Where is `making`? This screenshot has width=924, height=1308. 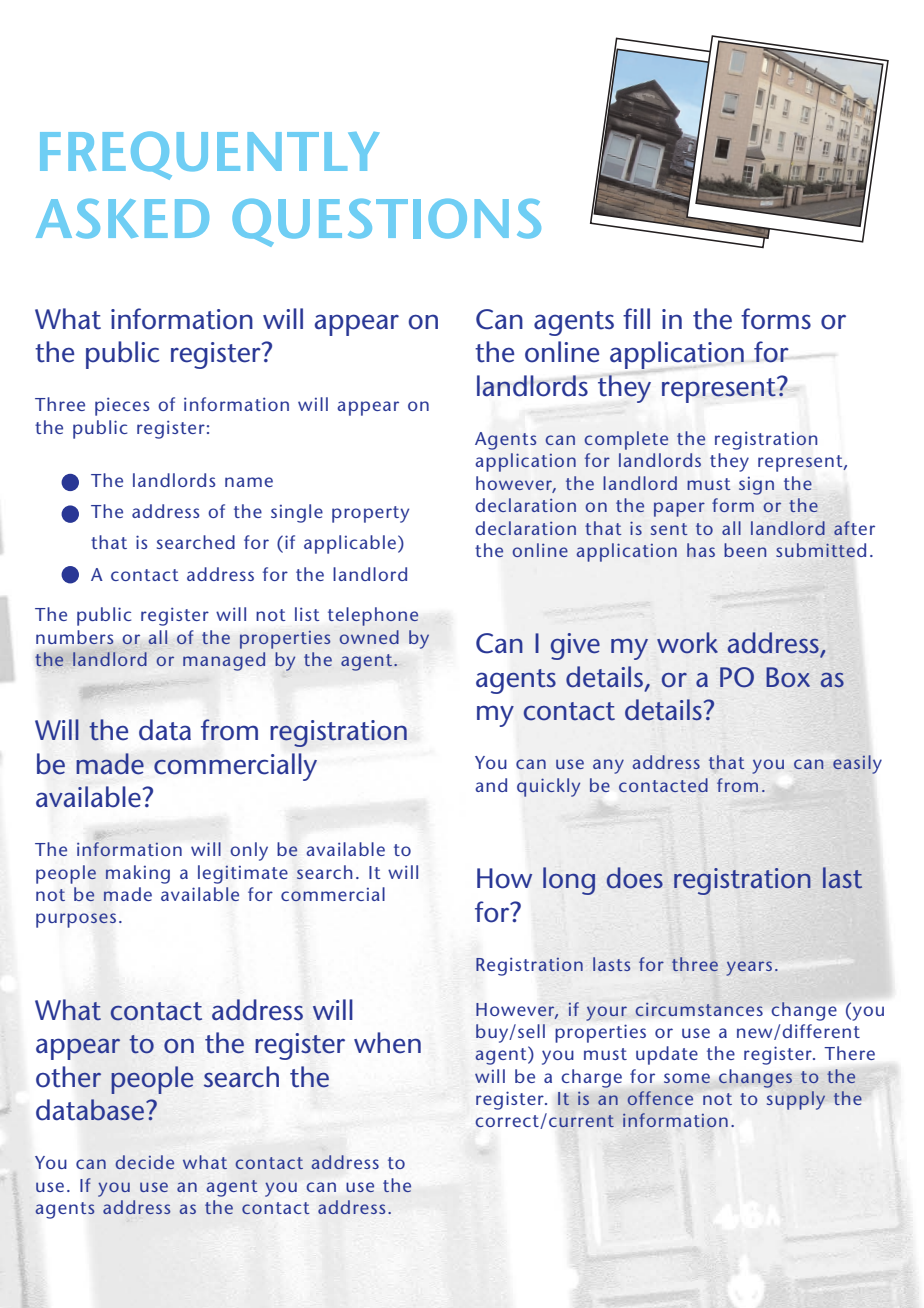 making is located at coordinates (138, 874).
